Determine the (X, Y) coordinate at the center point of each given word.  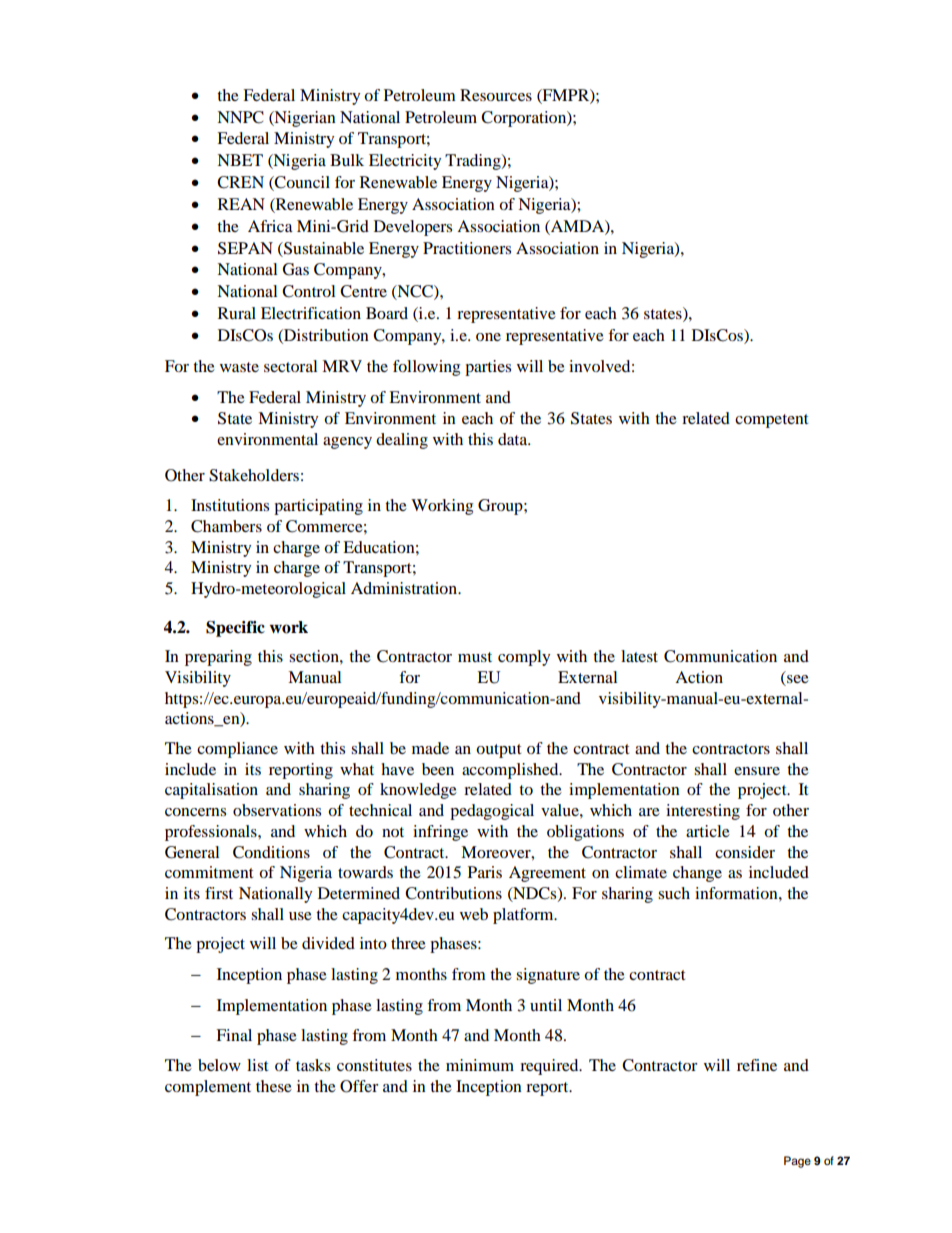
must (475, 657)
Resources (496, 95)
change (697, 874)
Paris (485, 872)
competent (771, 421)
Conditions (271, 852)
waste (239, 367)
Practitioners (467, 248)
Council (301, 183)
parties (488, 368)
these (274, 1086)
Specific (235, 629)
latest (639, 656)
